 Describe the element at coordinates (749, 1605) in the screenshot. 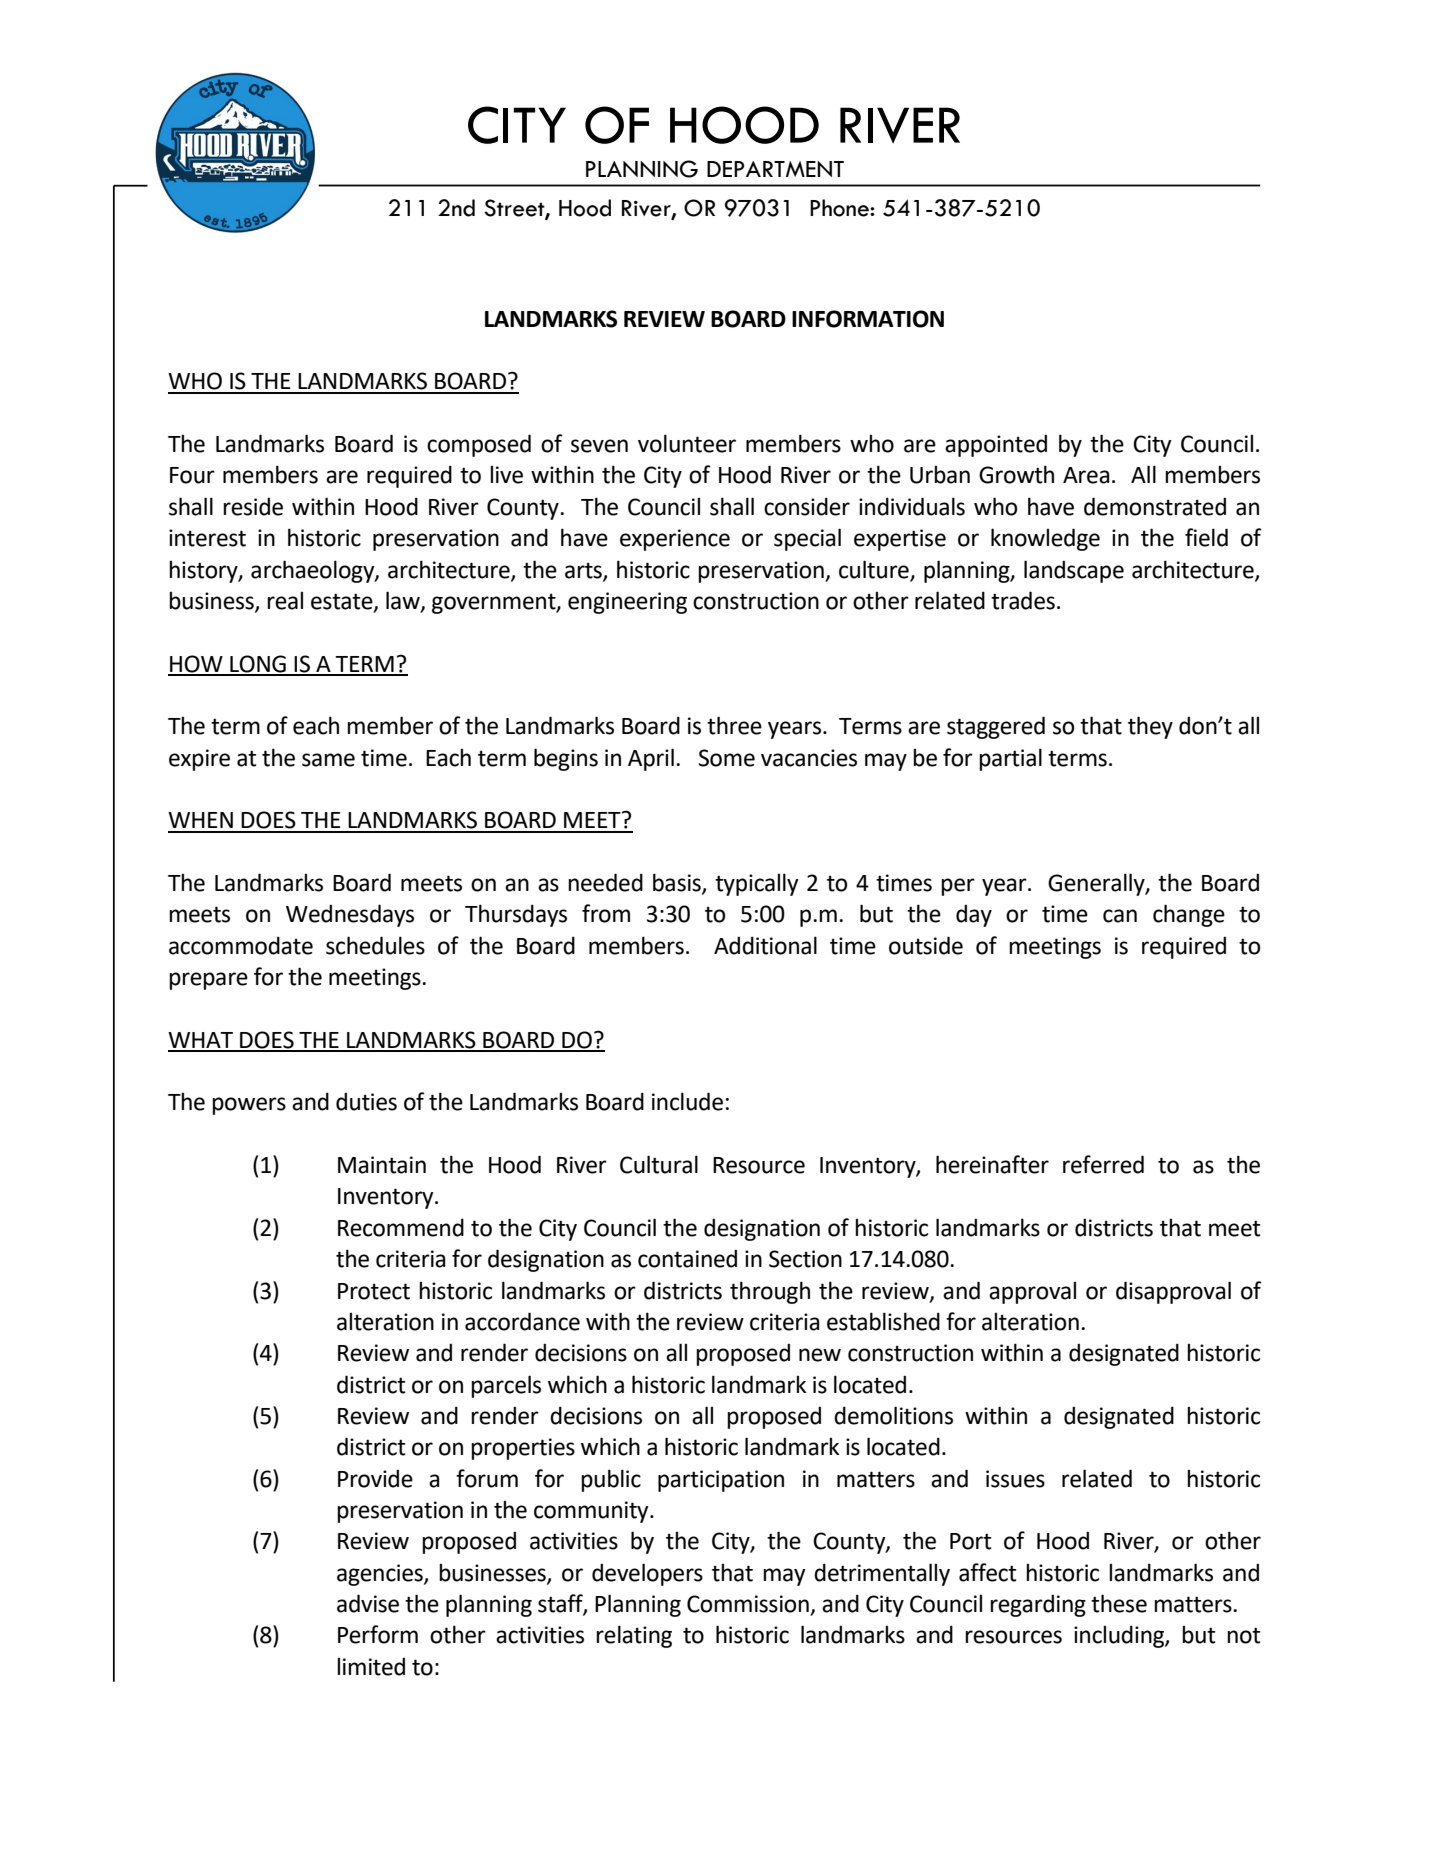

I see `Commission` at that location.
